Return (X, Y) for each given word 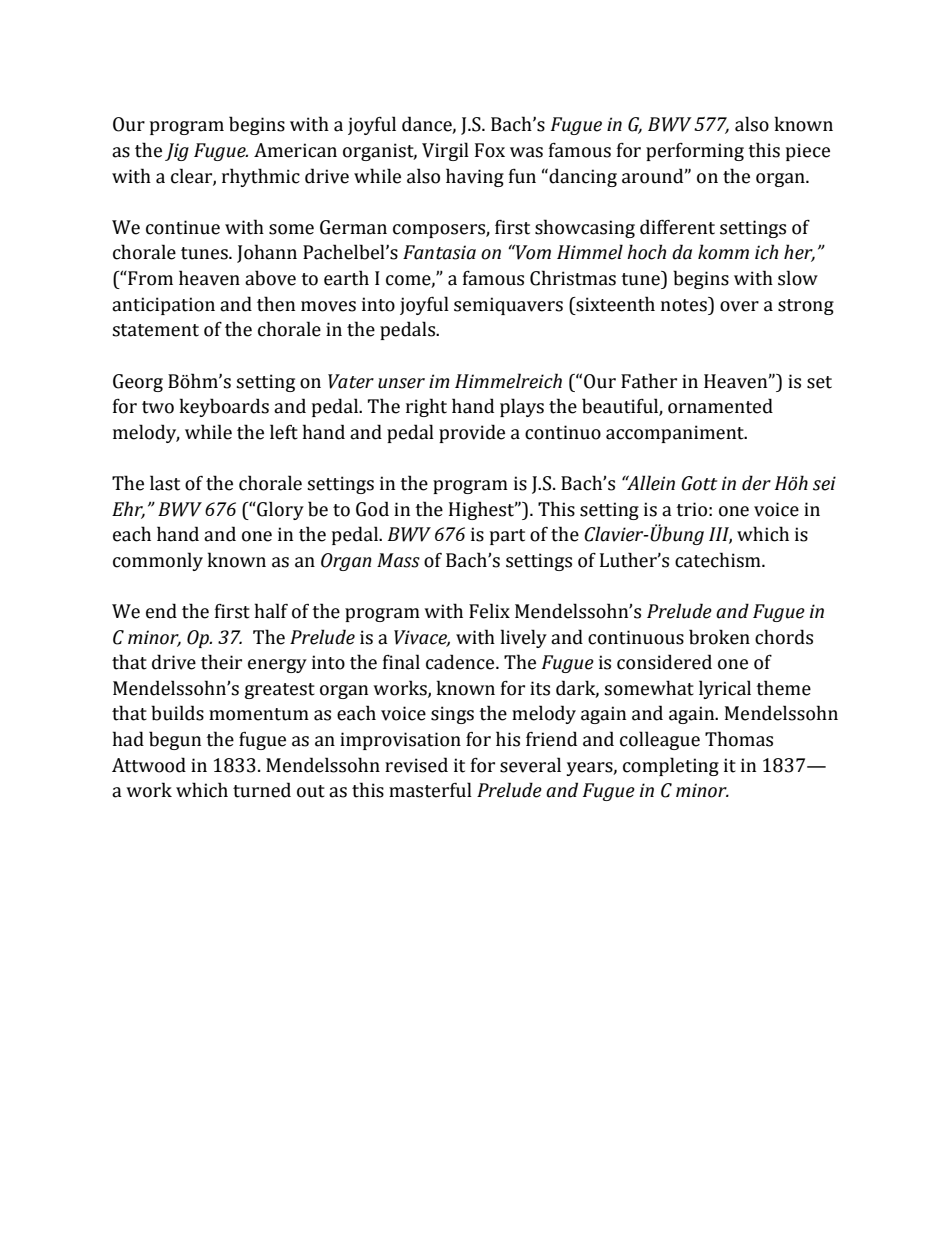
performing (695, 152)
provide (472, 433)
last (165, 483)
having (475, 177)
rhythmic (261, 177)
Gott (699, 483)
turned (262, 790)
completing (671, 766)
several (530, 765)
